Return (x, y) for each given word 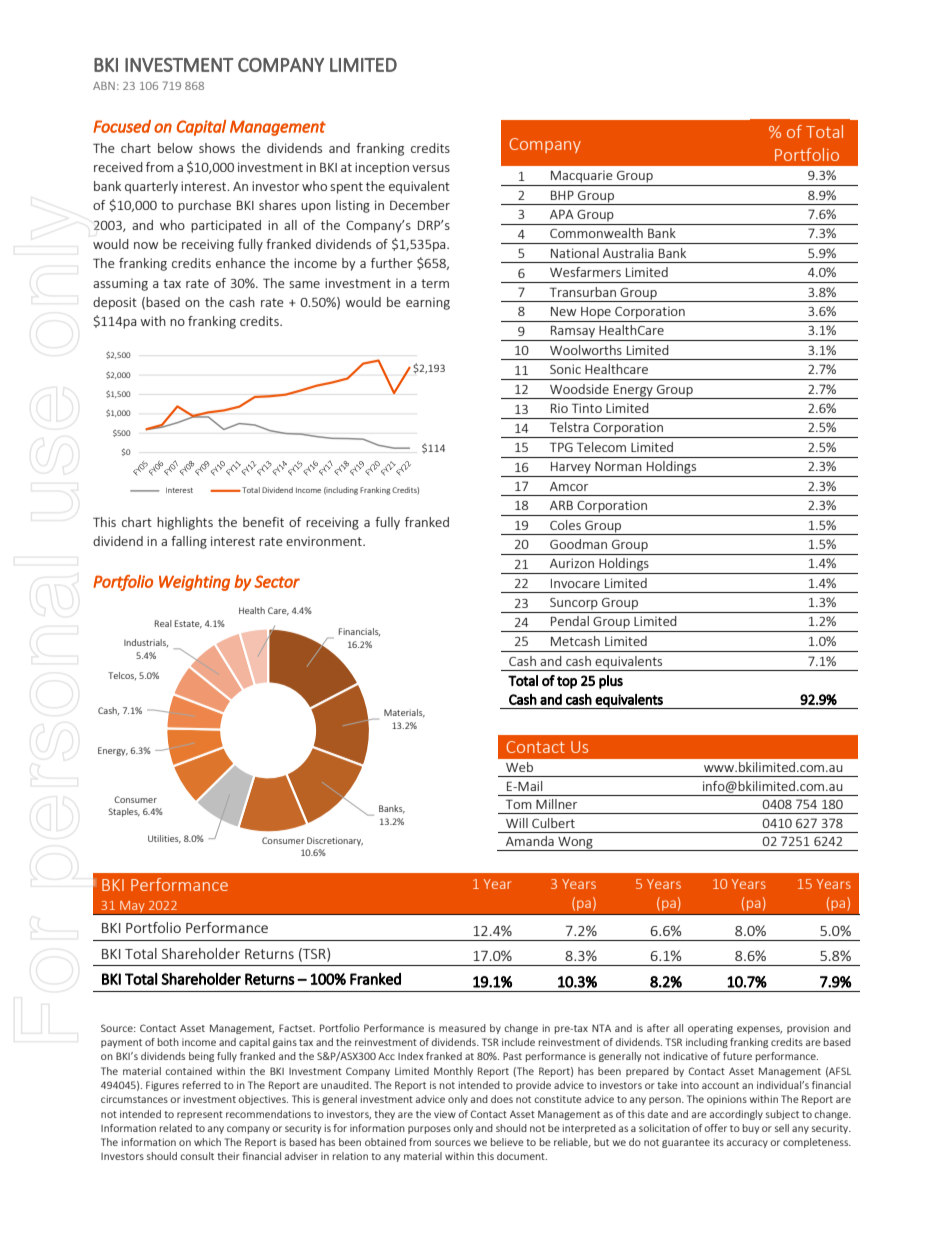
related (176, 1128)
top (567, 682)
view (445, 1114)
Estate (188, 624)
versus (431, 168)
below (175, 148)
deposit (115, 303)
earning (428, 303)
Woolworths (586, 350)
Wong (575, 844)
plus (611, 682)
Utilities (164, 839)
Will (517, 823)
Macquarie (582, 176)
